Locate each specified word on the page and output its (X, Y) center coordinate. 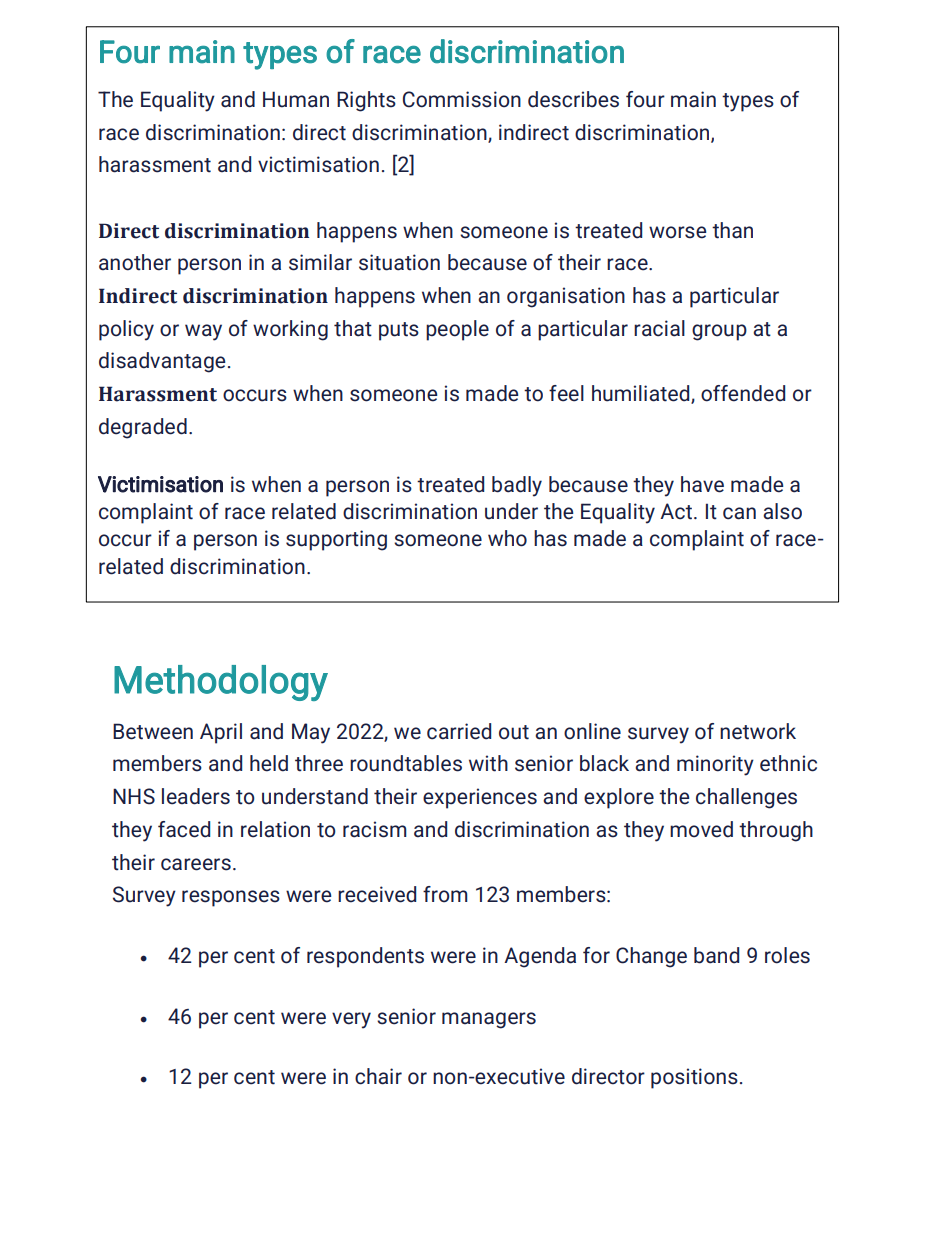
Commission (462, 99)
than (732, 230)
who (507, 538)
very (351, 1020)
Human (296, 99)
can (739, 513)
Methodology (221, 683)
